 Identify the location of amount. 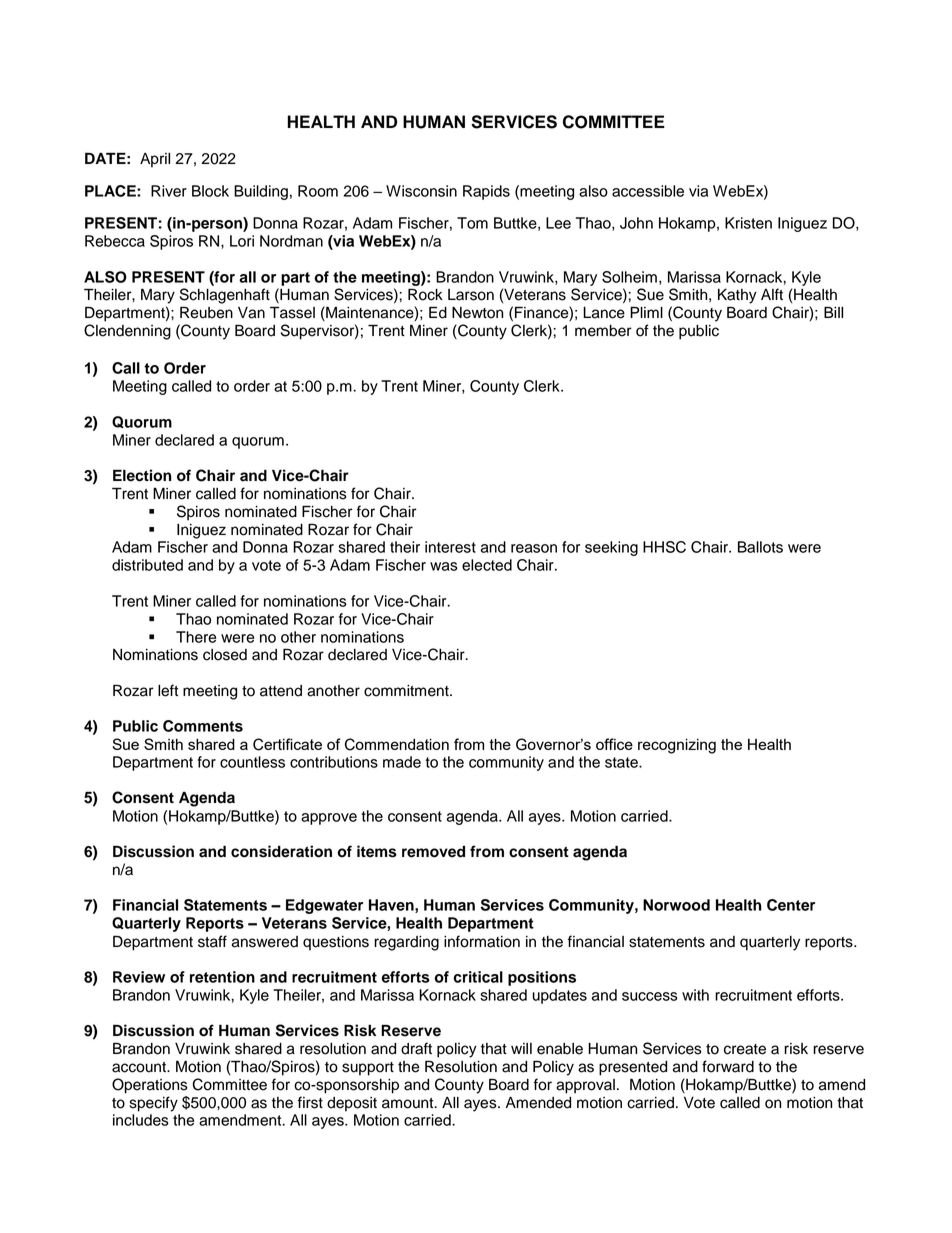
(409, 1103).
